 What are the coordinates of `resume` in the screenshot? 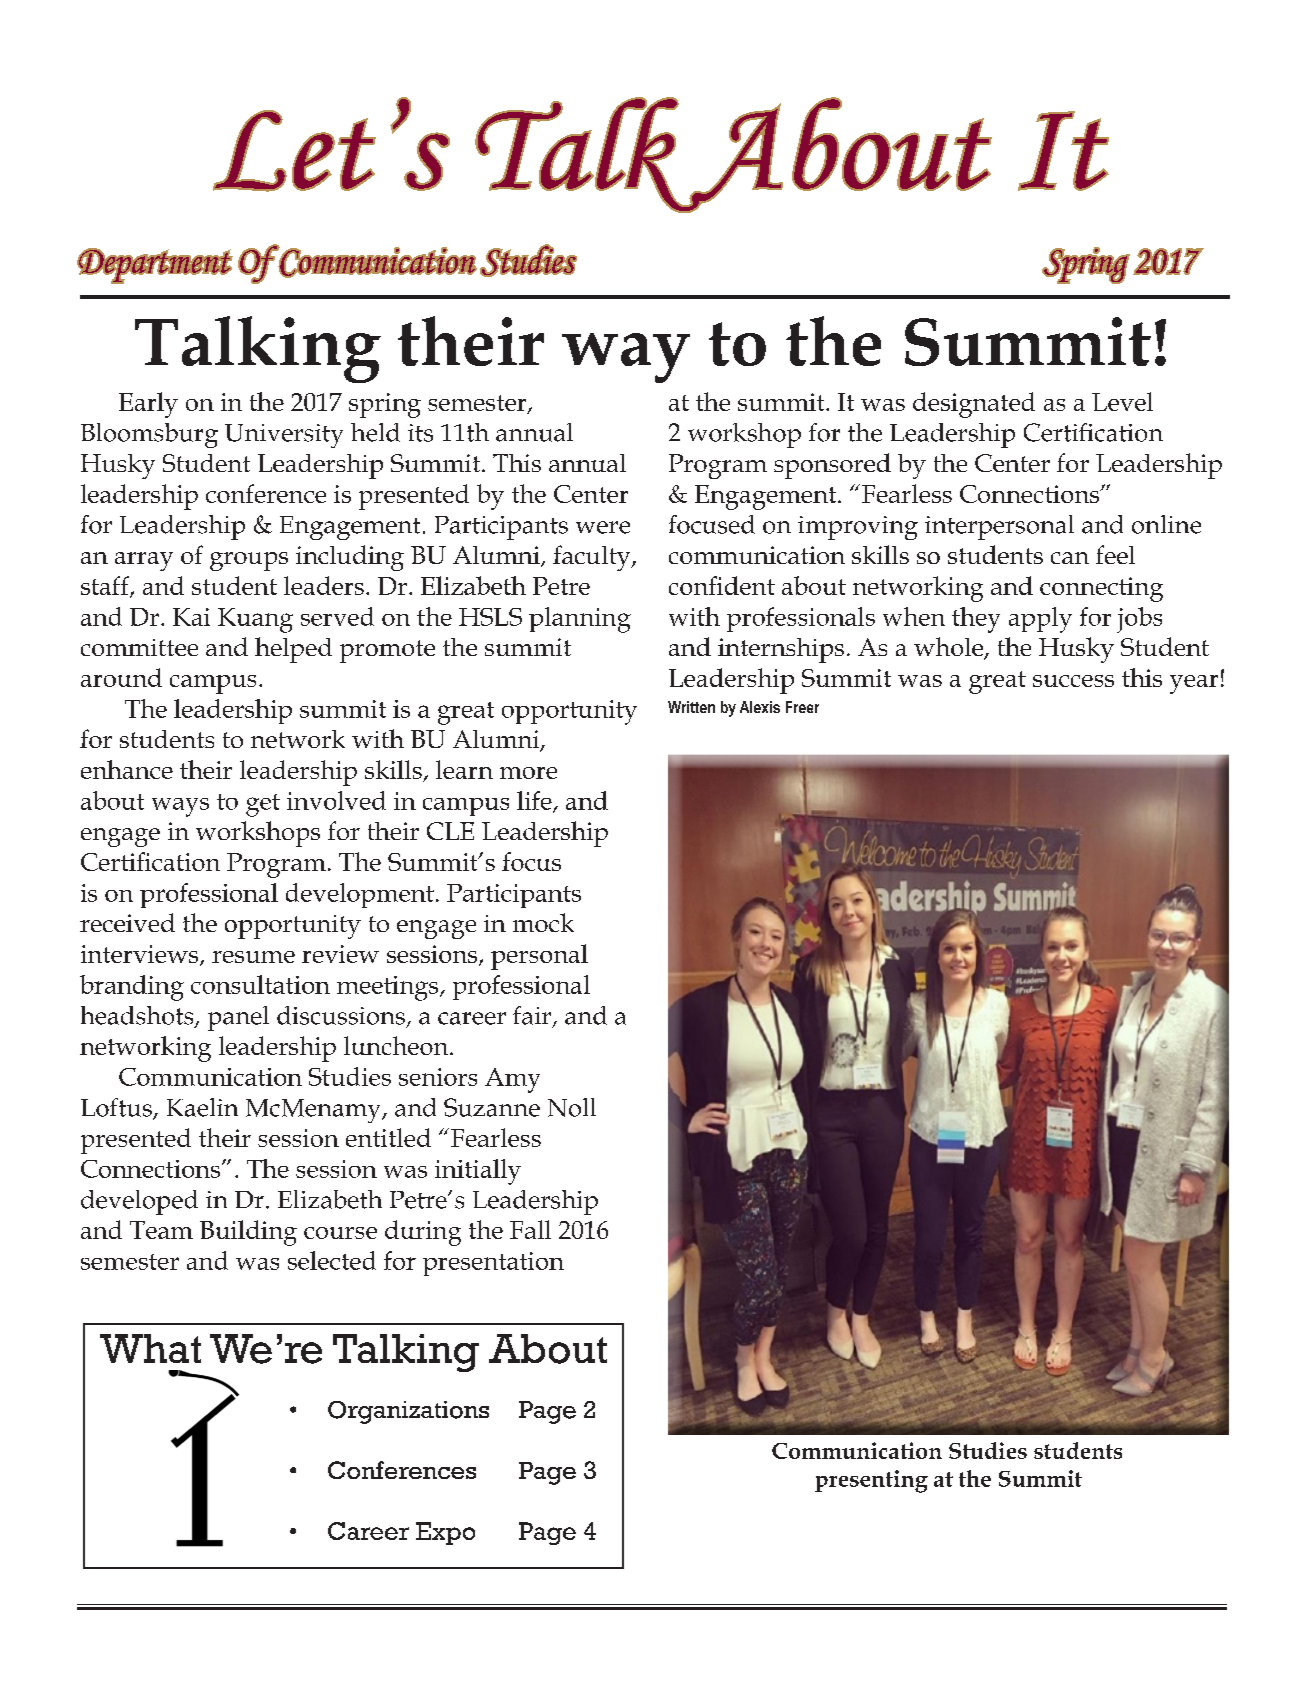 It's located at (253, 957).
